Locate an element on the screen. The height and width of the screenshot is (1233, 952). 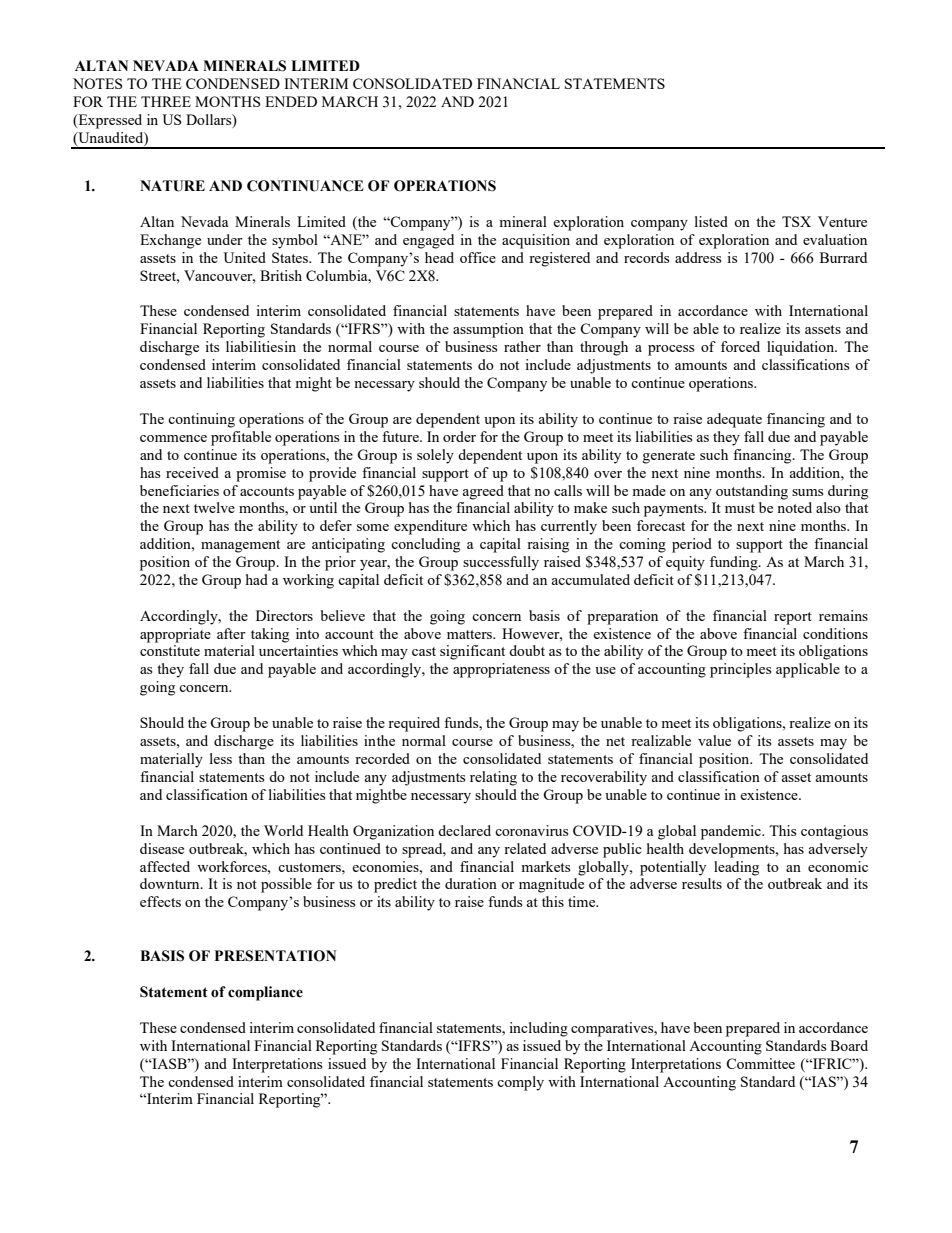
Committee is located at coordinates (760, 1063).
